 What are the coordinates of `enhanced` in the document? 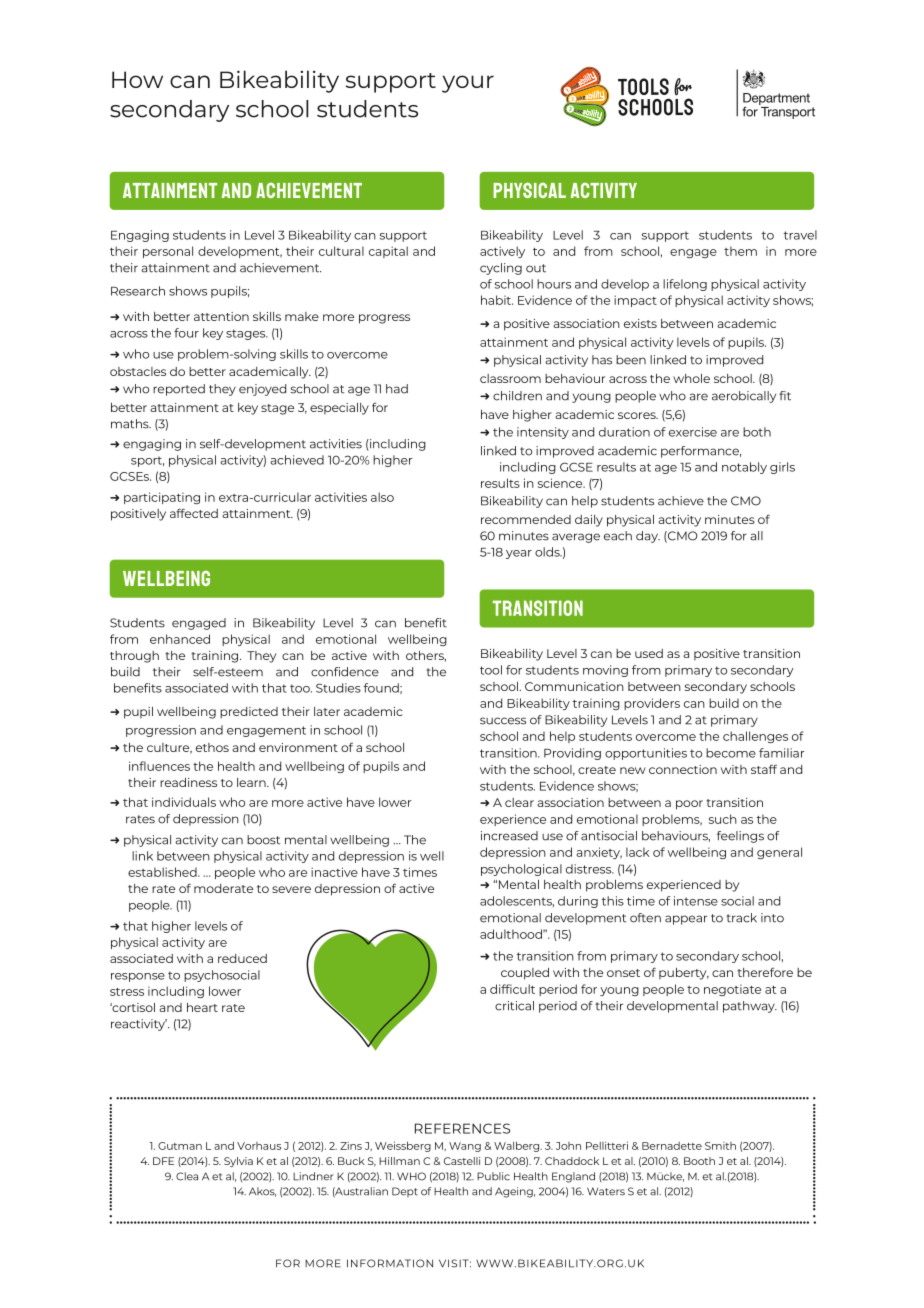 It's located at (180, 639).
